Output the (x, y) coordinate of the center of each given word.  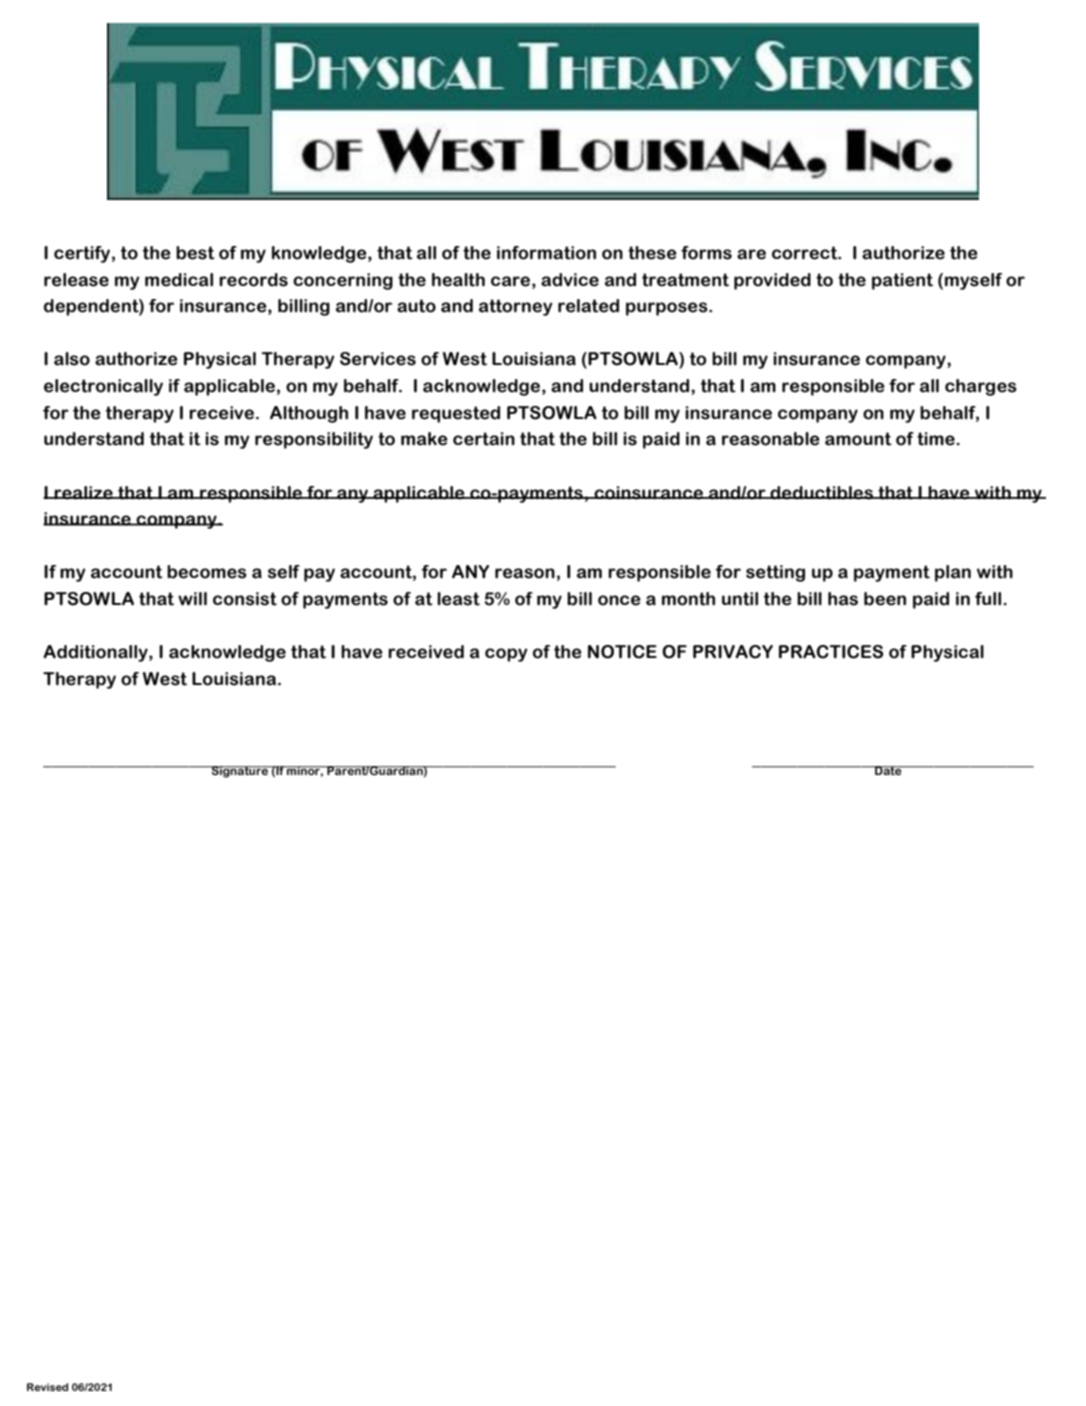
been (885, 599)
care (510, 281)
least (458, 599)
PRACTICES (831, 652)
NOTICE (622, 652)
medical (179, 280)
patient (902, 281)
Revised (47, 1387)
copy (506, 655)
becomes (207, 572)
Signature (240, 772)
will (192, 599)
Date (888, 770)
